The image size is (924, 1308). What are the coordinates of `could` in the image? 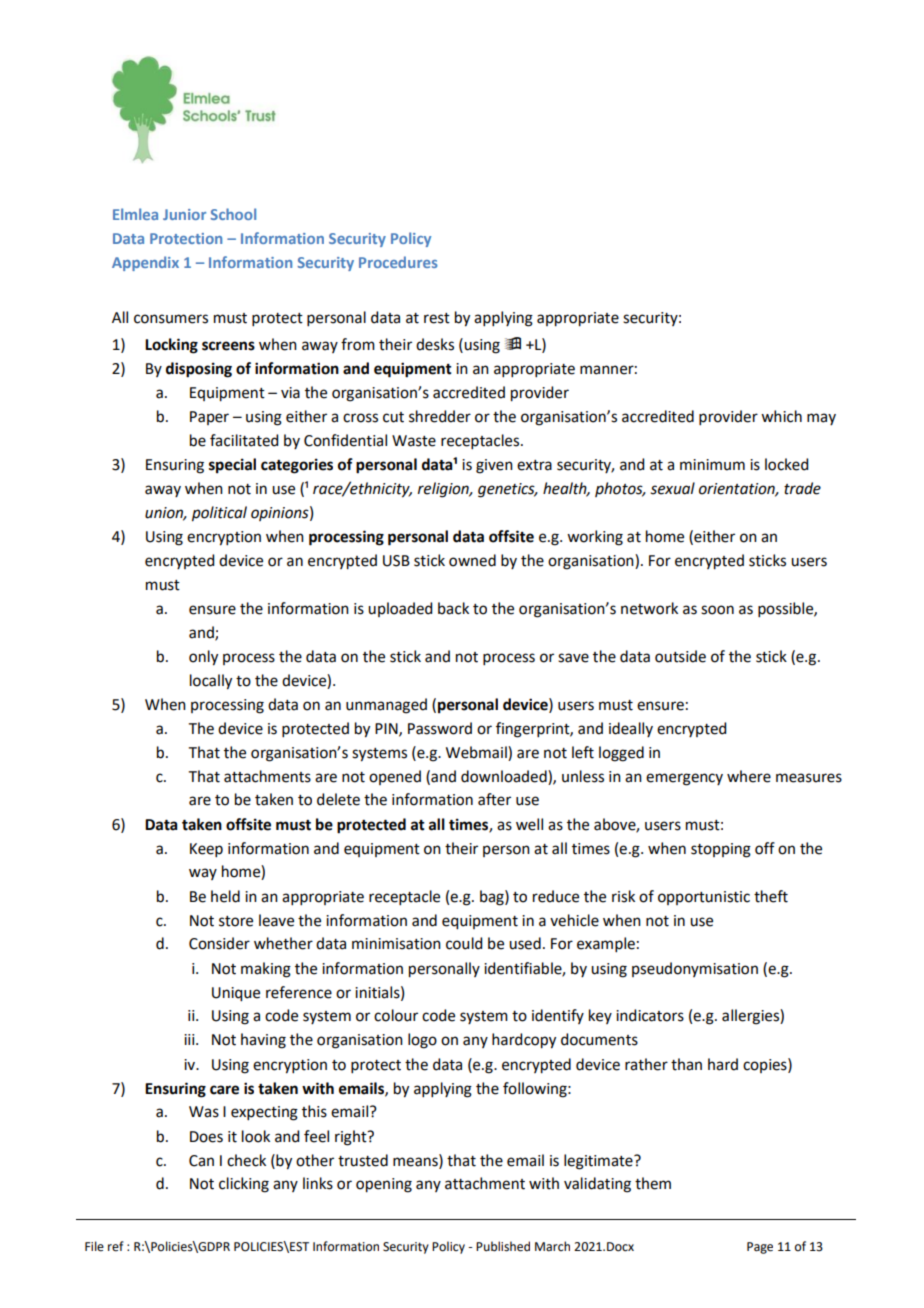 It's located at (464, 943).
